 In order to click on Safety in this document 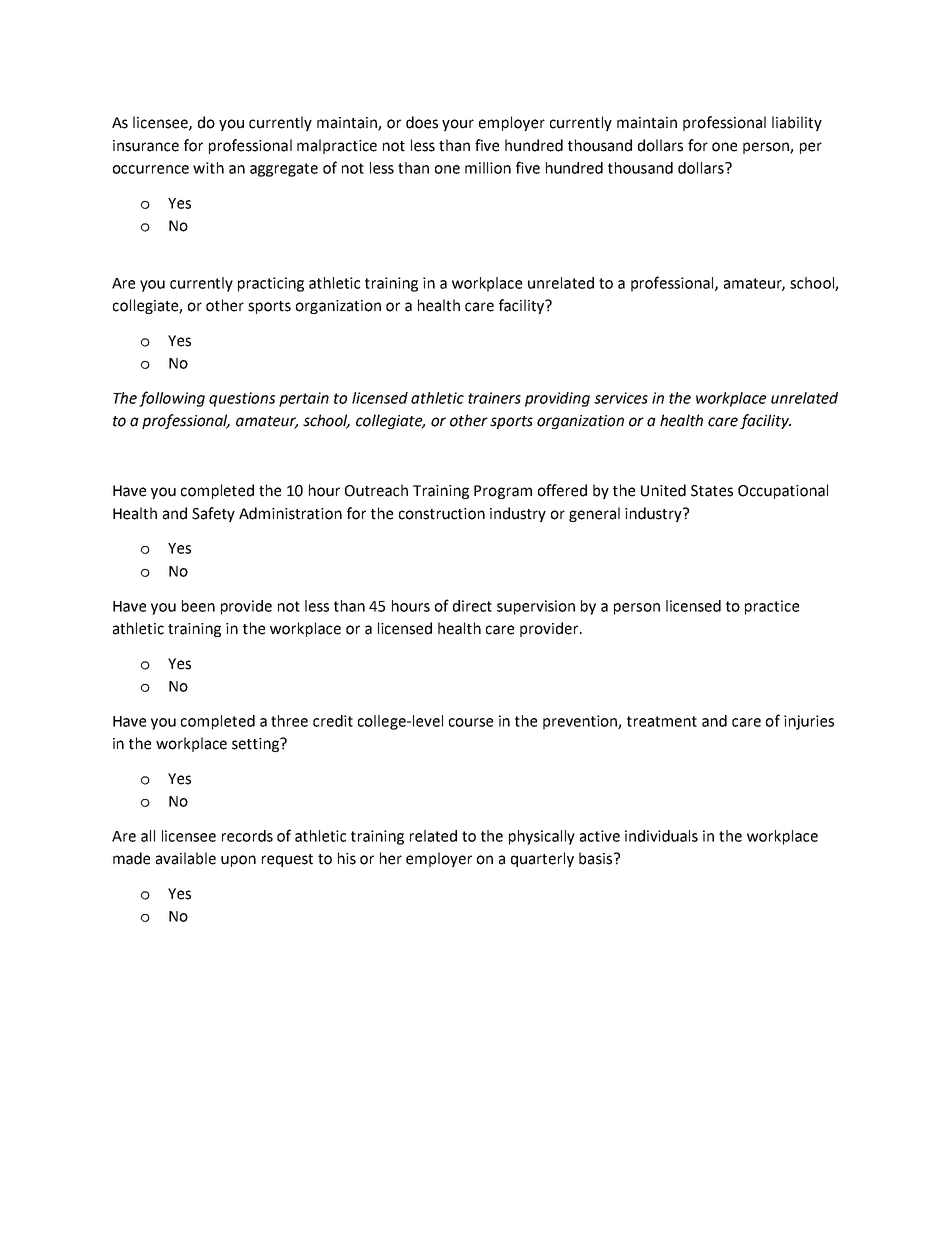, I will do `click(213, 514)`.
